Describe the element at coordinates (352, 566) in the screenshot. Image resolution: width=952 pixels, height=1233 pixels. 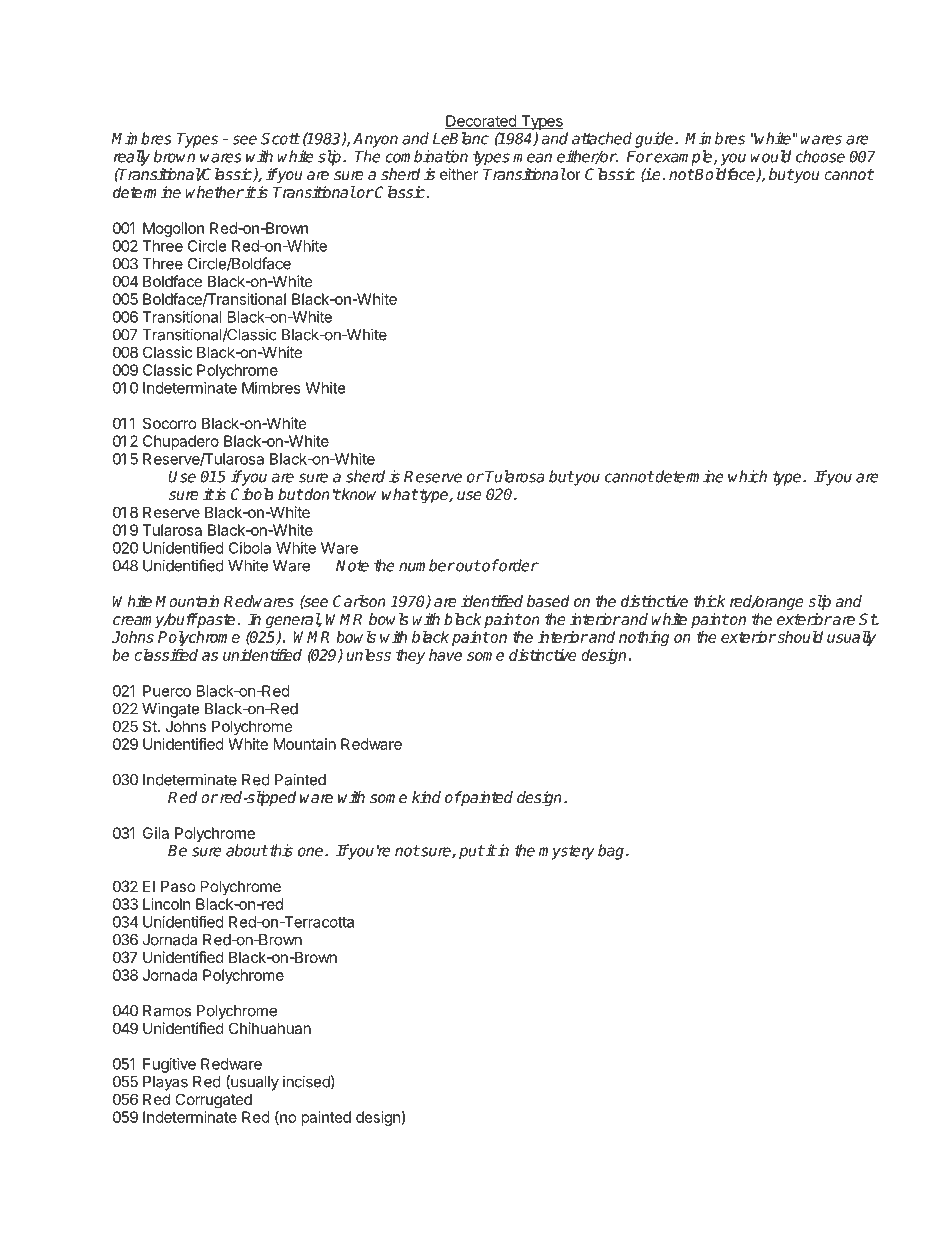
I see `Note` at that location.
